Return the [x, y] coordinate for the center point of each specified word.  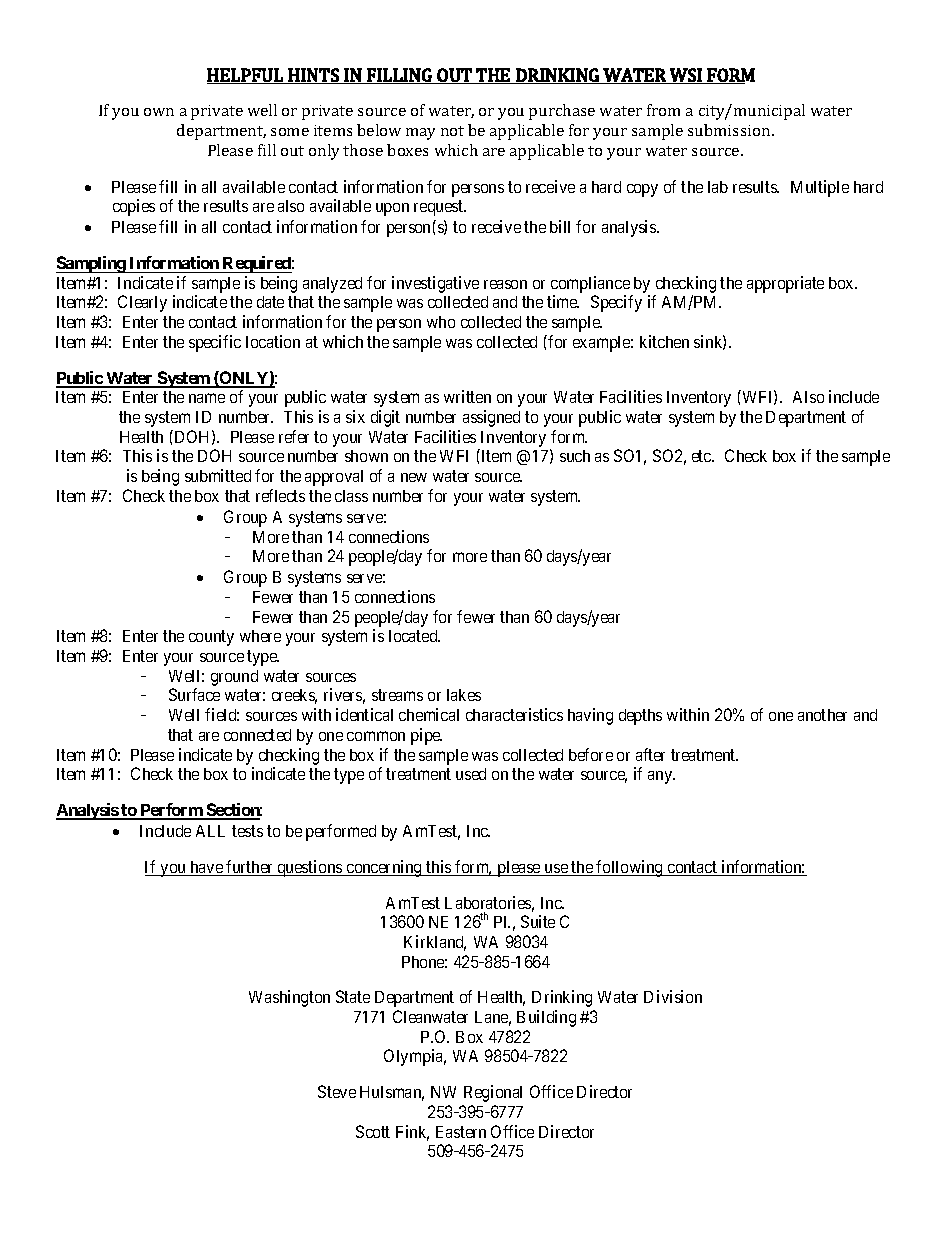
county [211, 638]
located [414, 636]
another [822, 715]
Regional [493, 1093]
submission [730, 130]
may [420, 134]
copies [134, 207]
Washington [289, 998]
